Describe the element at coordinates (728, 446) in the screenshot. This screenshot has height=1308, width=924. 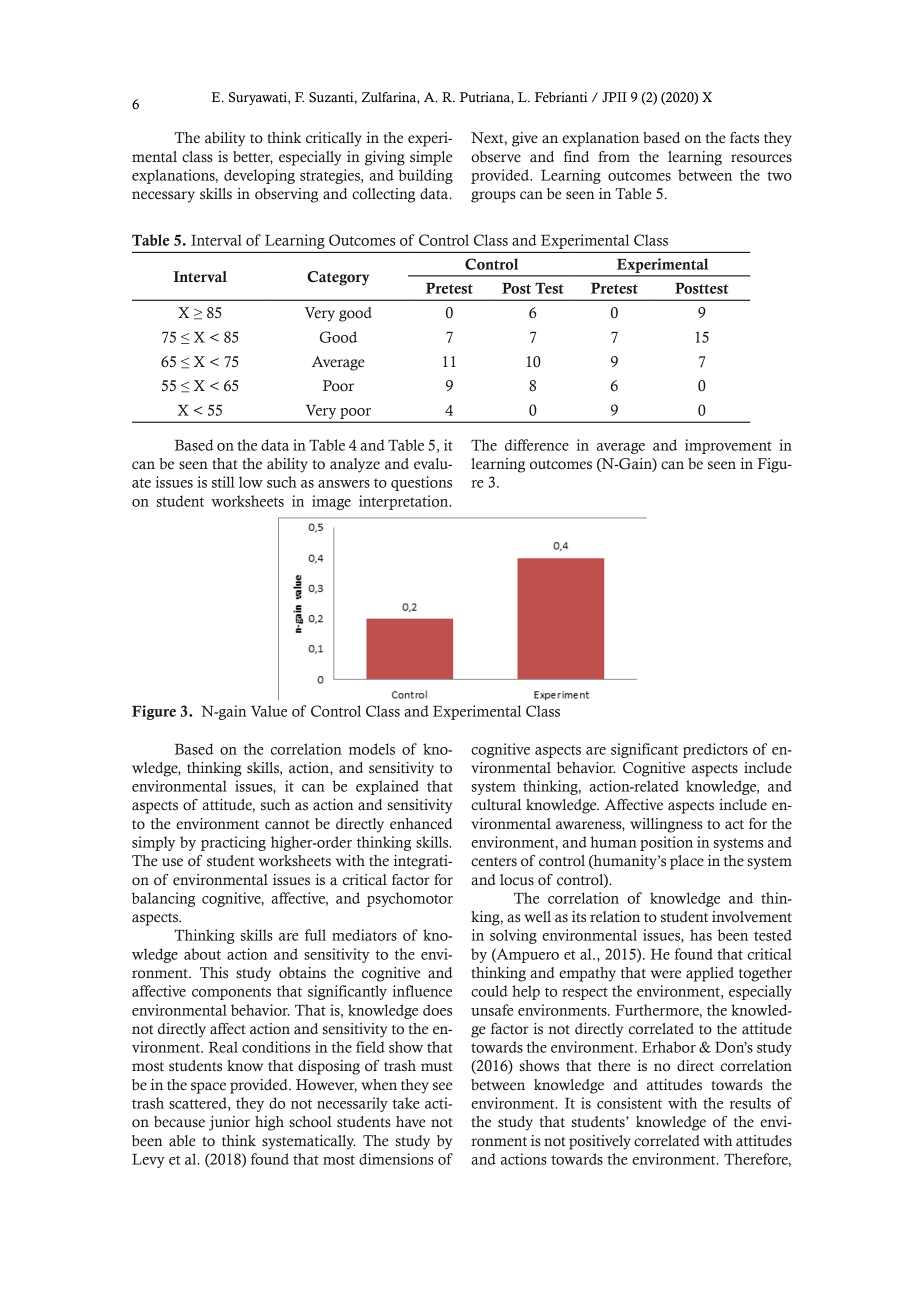
I see `improvement` at that location.
